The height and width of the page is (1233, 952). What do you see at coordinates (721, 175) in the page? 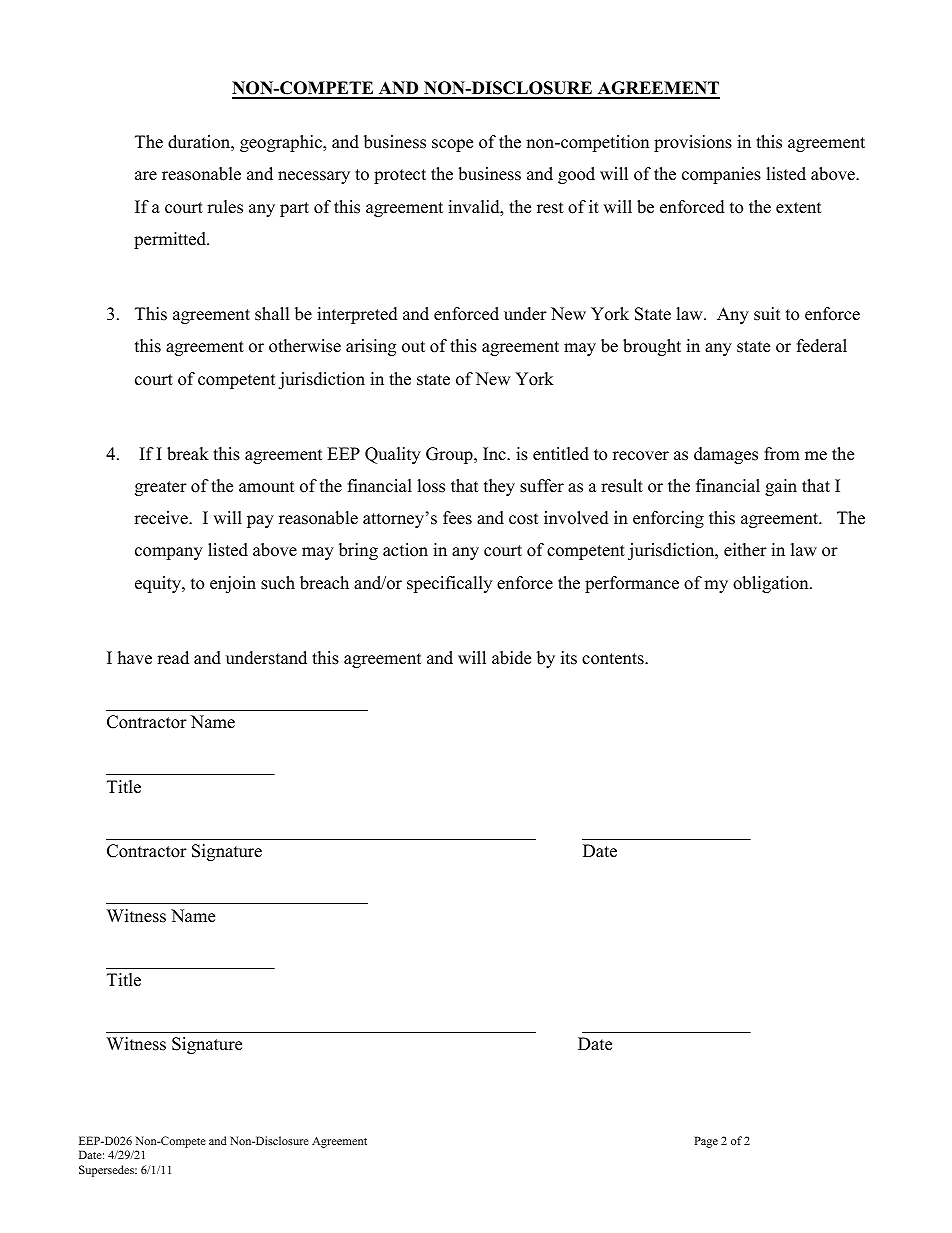
I see `companies` at bounding box center [721, 175].
